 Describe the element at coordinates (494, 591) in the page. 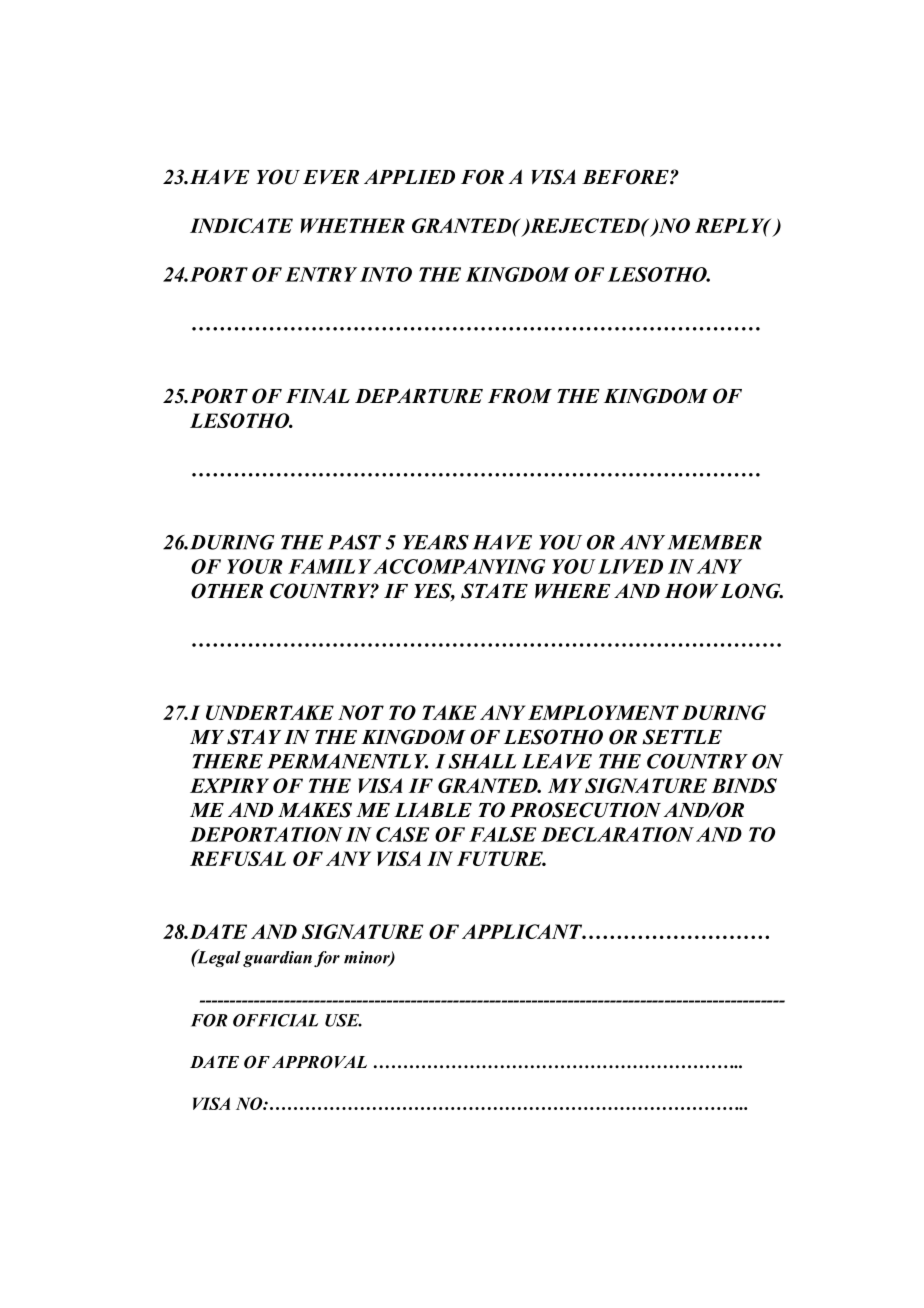

I see `STATE` at that location.
